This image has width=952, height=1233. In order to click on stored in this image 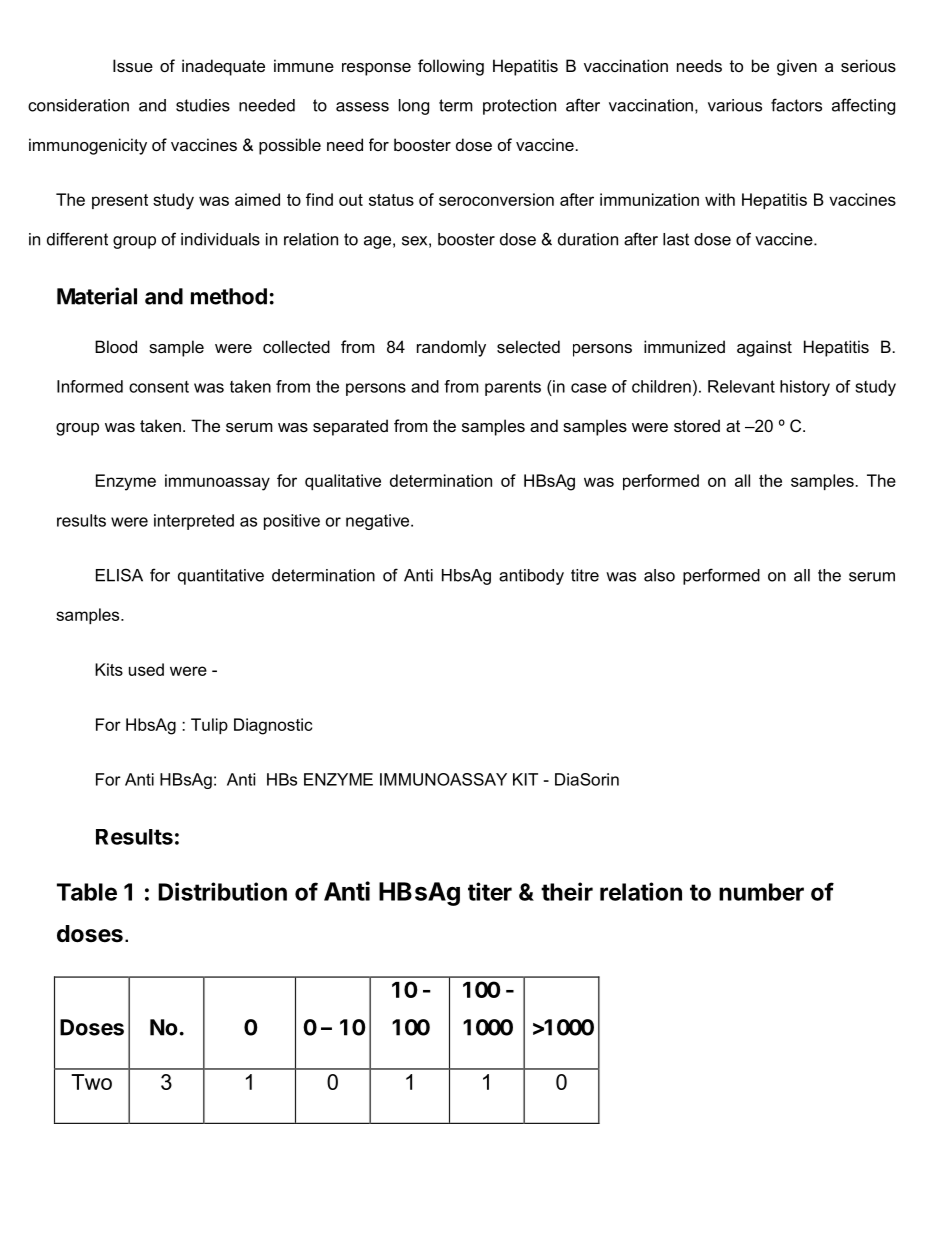, I will do `click(697, 425)`.
